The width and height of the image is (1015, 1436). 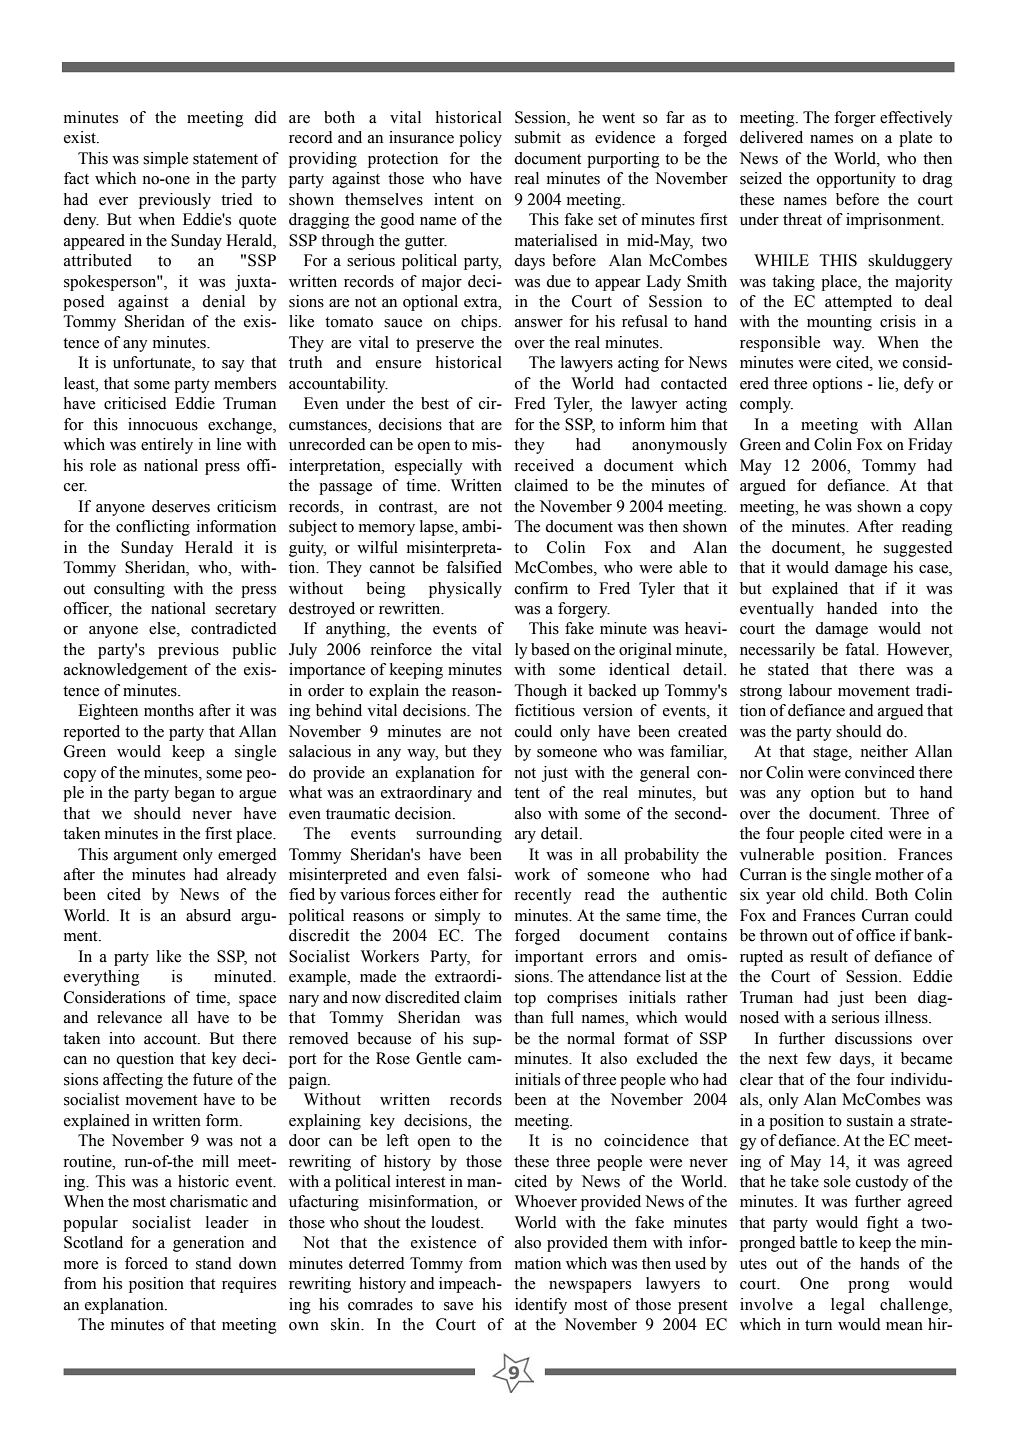 I want to click on months, so click(x=169, y=710).
